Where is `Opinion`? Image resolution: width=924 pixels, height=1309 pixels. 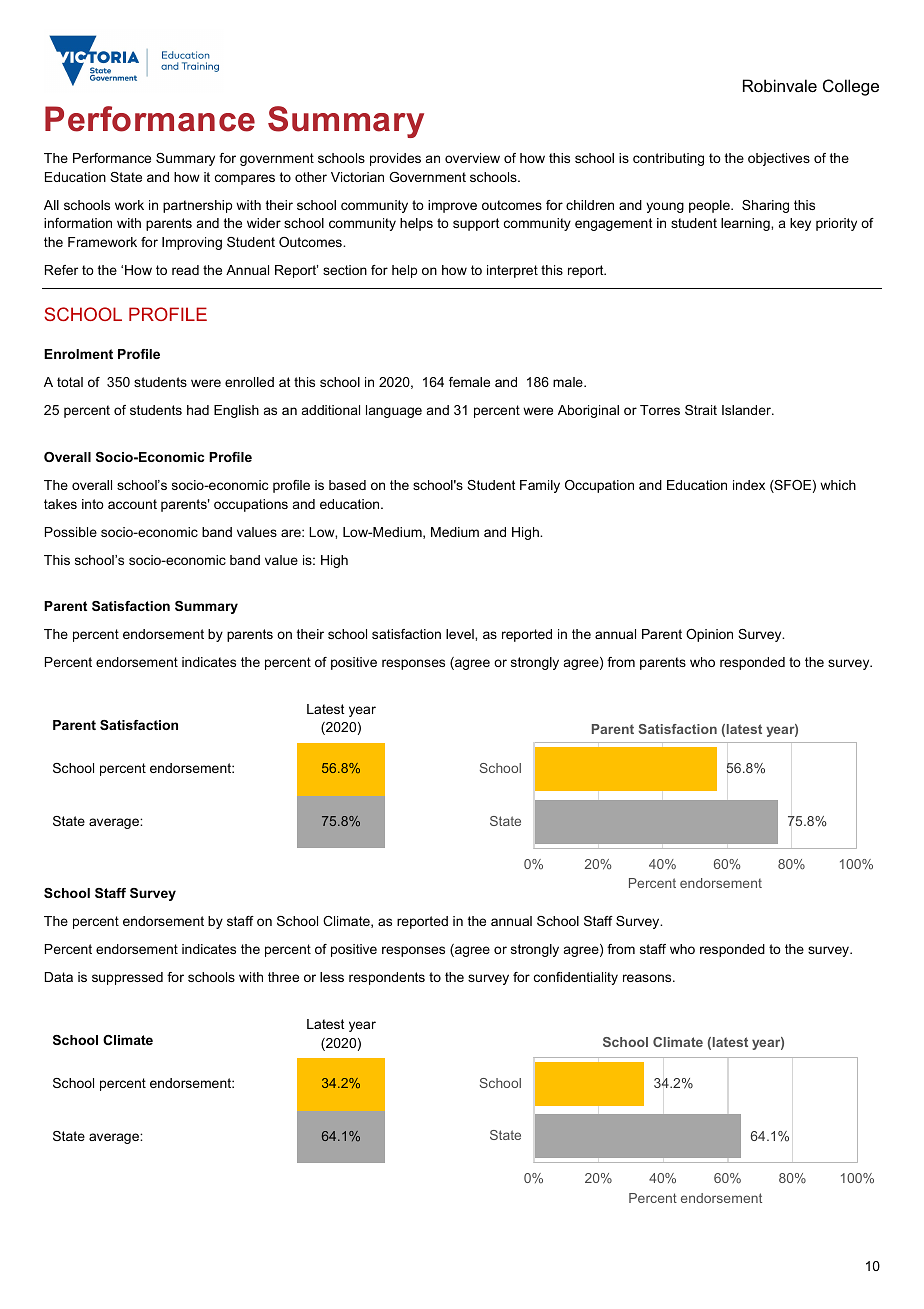
Opinion is located at coordinates (709, 635).
